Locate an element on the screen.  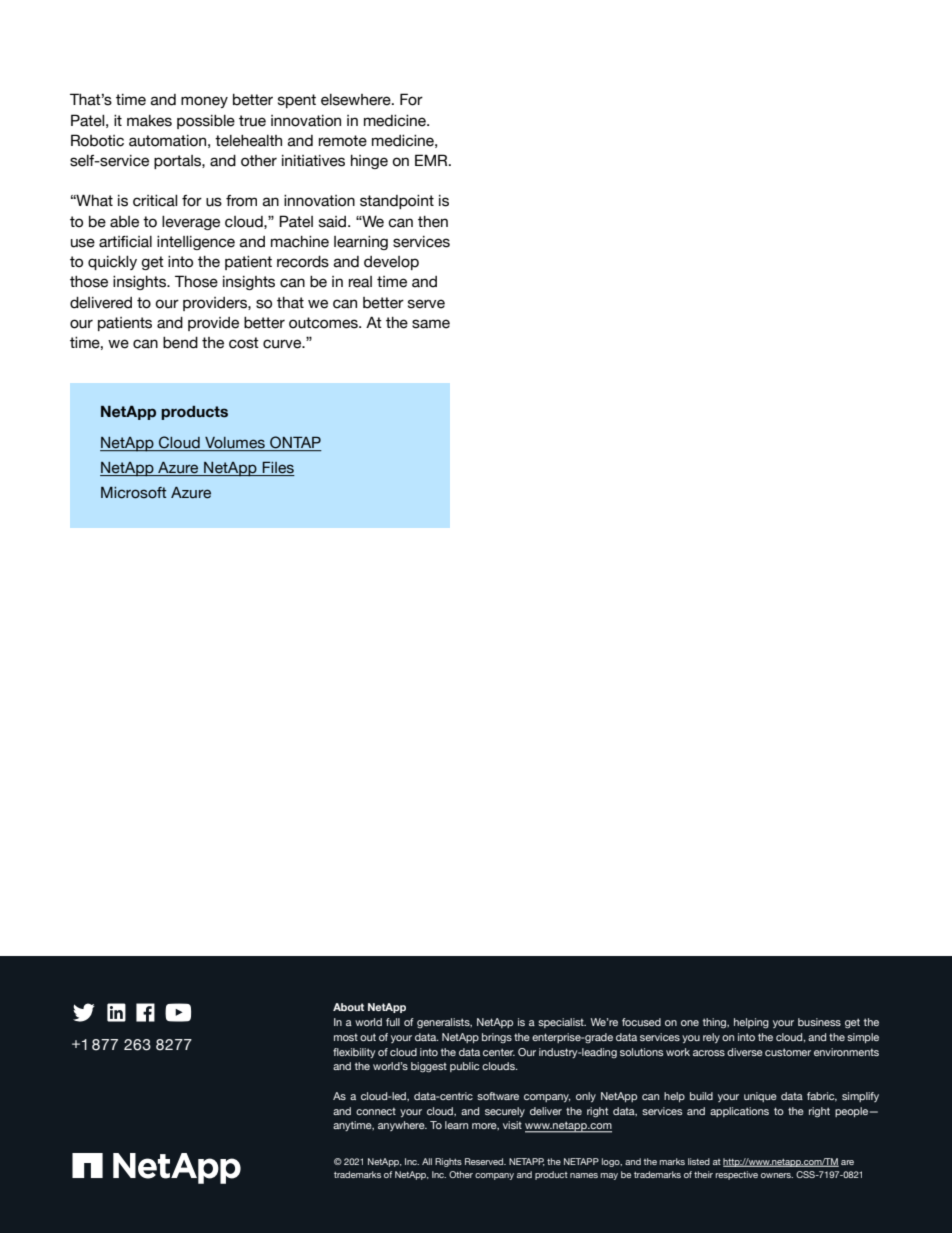
then is located at coordinates (433, 222).
